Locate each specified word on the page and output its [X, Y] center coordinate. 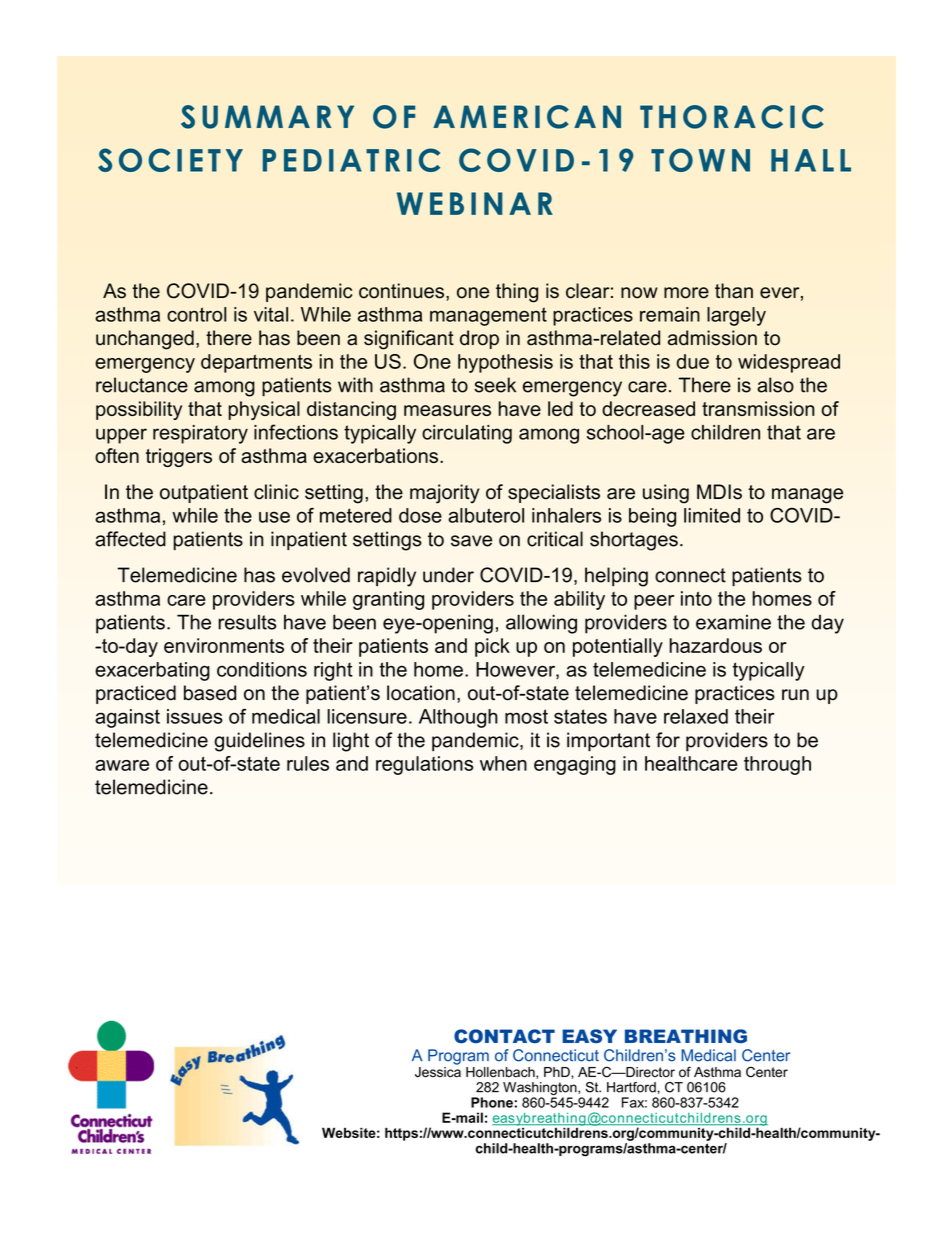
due [693, 361]
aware [122, 765]
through [777, 765]
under [448, 575]
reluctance [142, 385]
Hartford [631, 1087]
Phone [492, 1102]
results [247, 622]
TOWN [700, 160]
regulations [424, 765]
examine [733, 622]
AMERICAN [527, 117]
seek [495, 385]
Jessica [438, 1071]
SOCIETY [170, 160]
